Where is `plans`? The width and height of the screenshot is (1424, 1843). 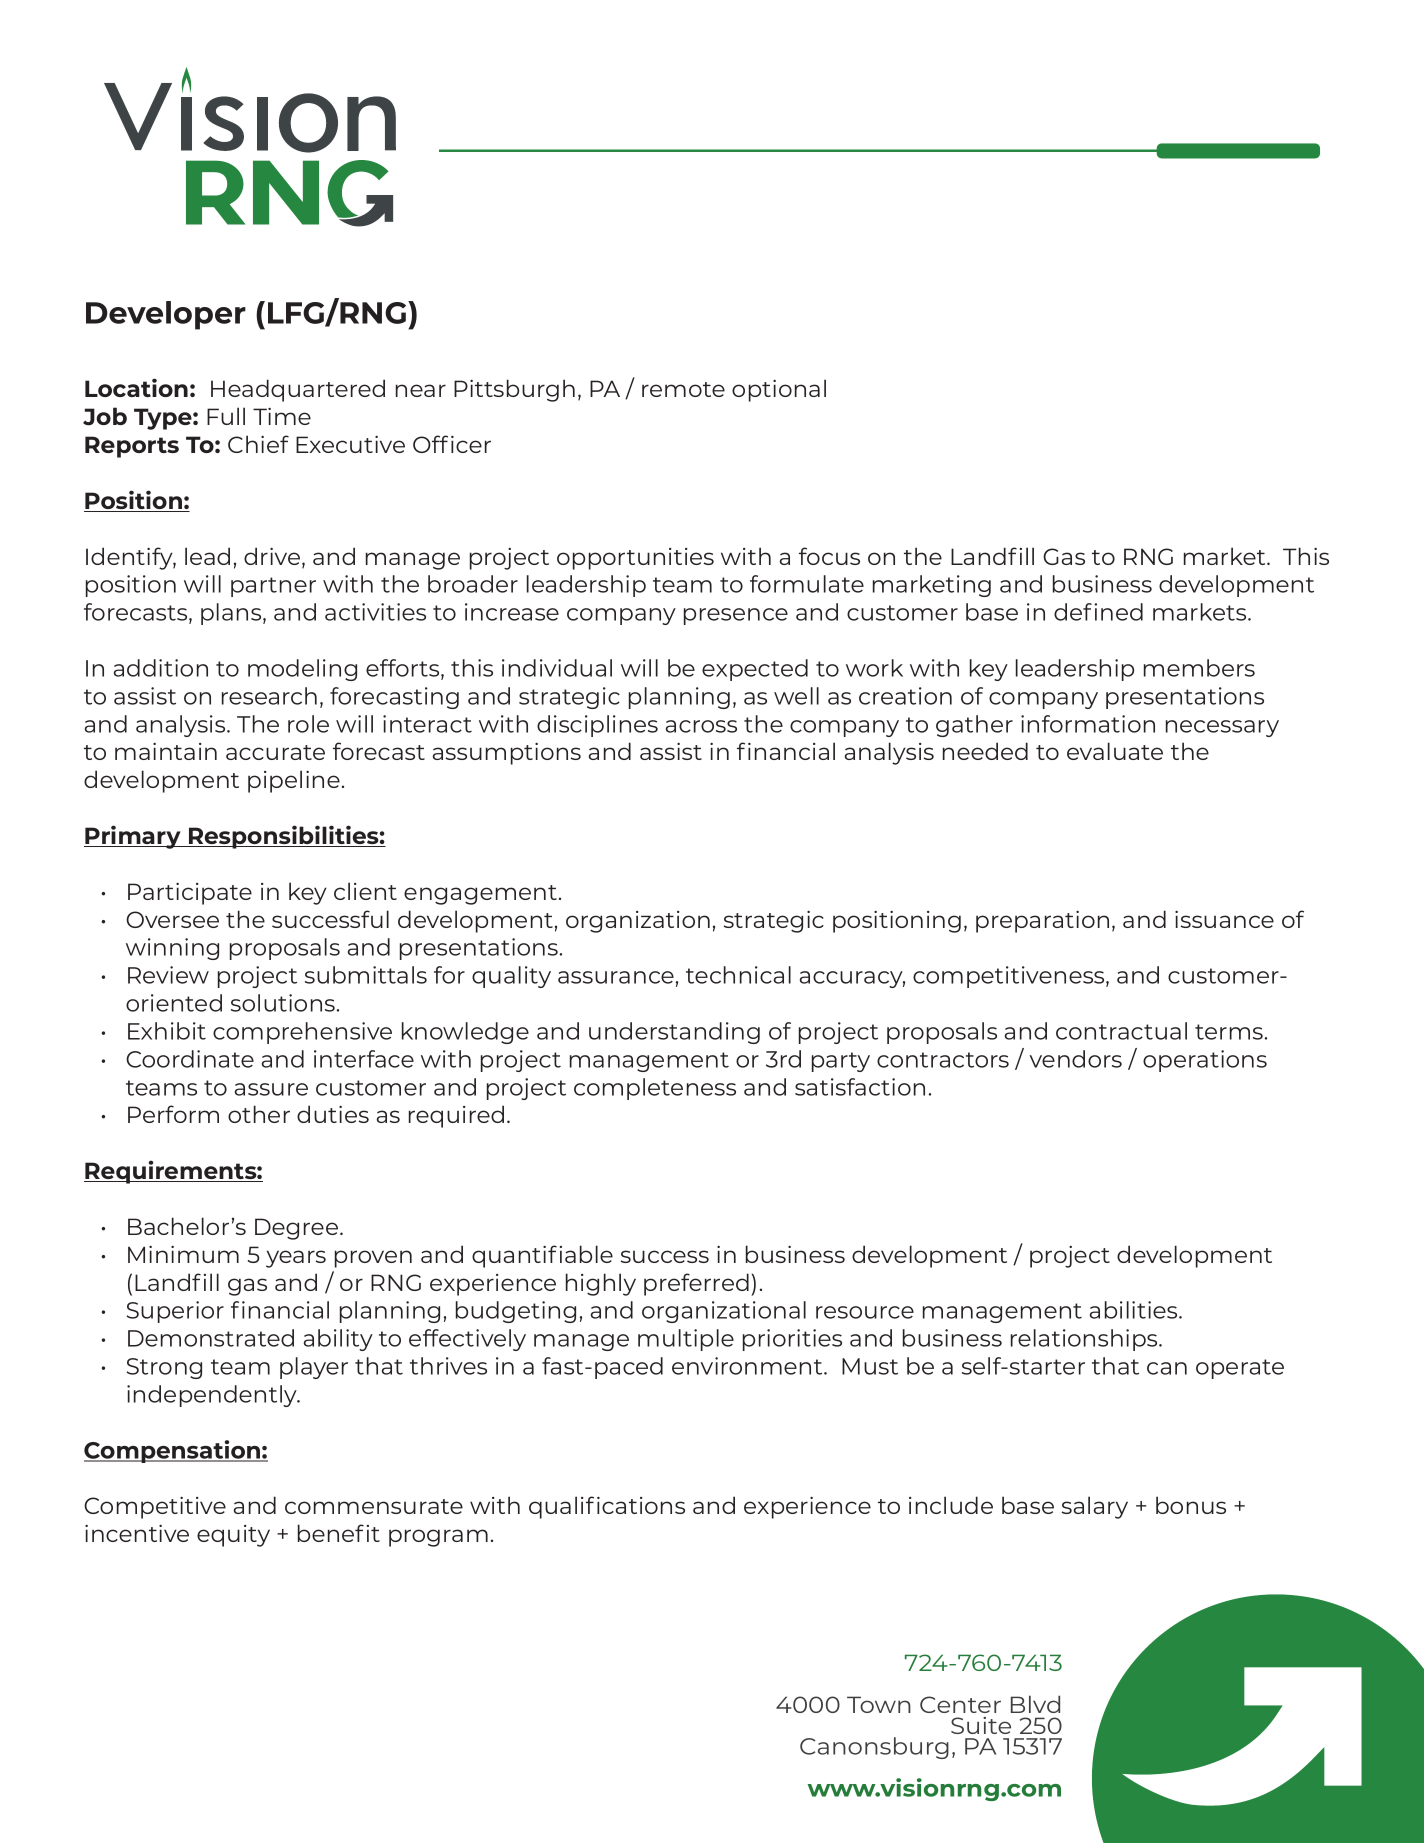
plans is located at coordinates (232, 614).
